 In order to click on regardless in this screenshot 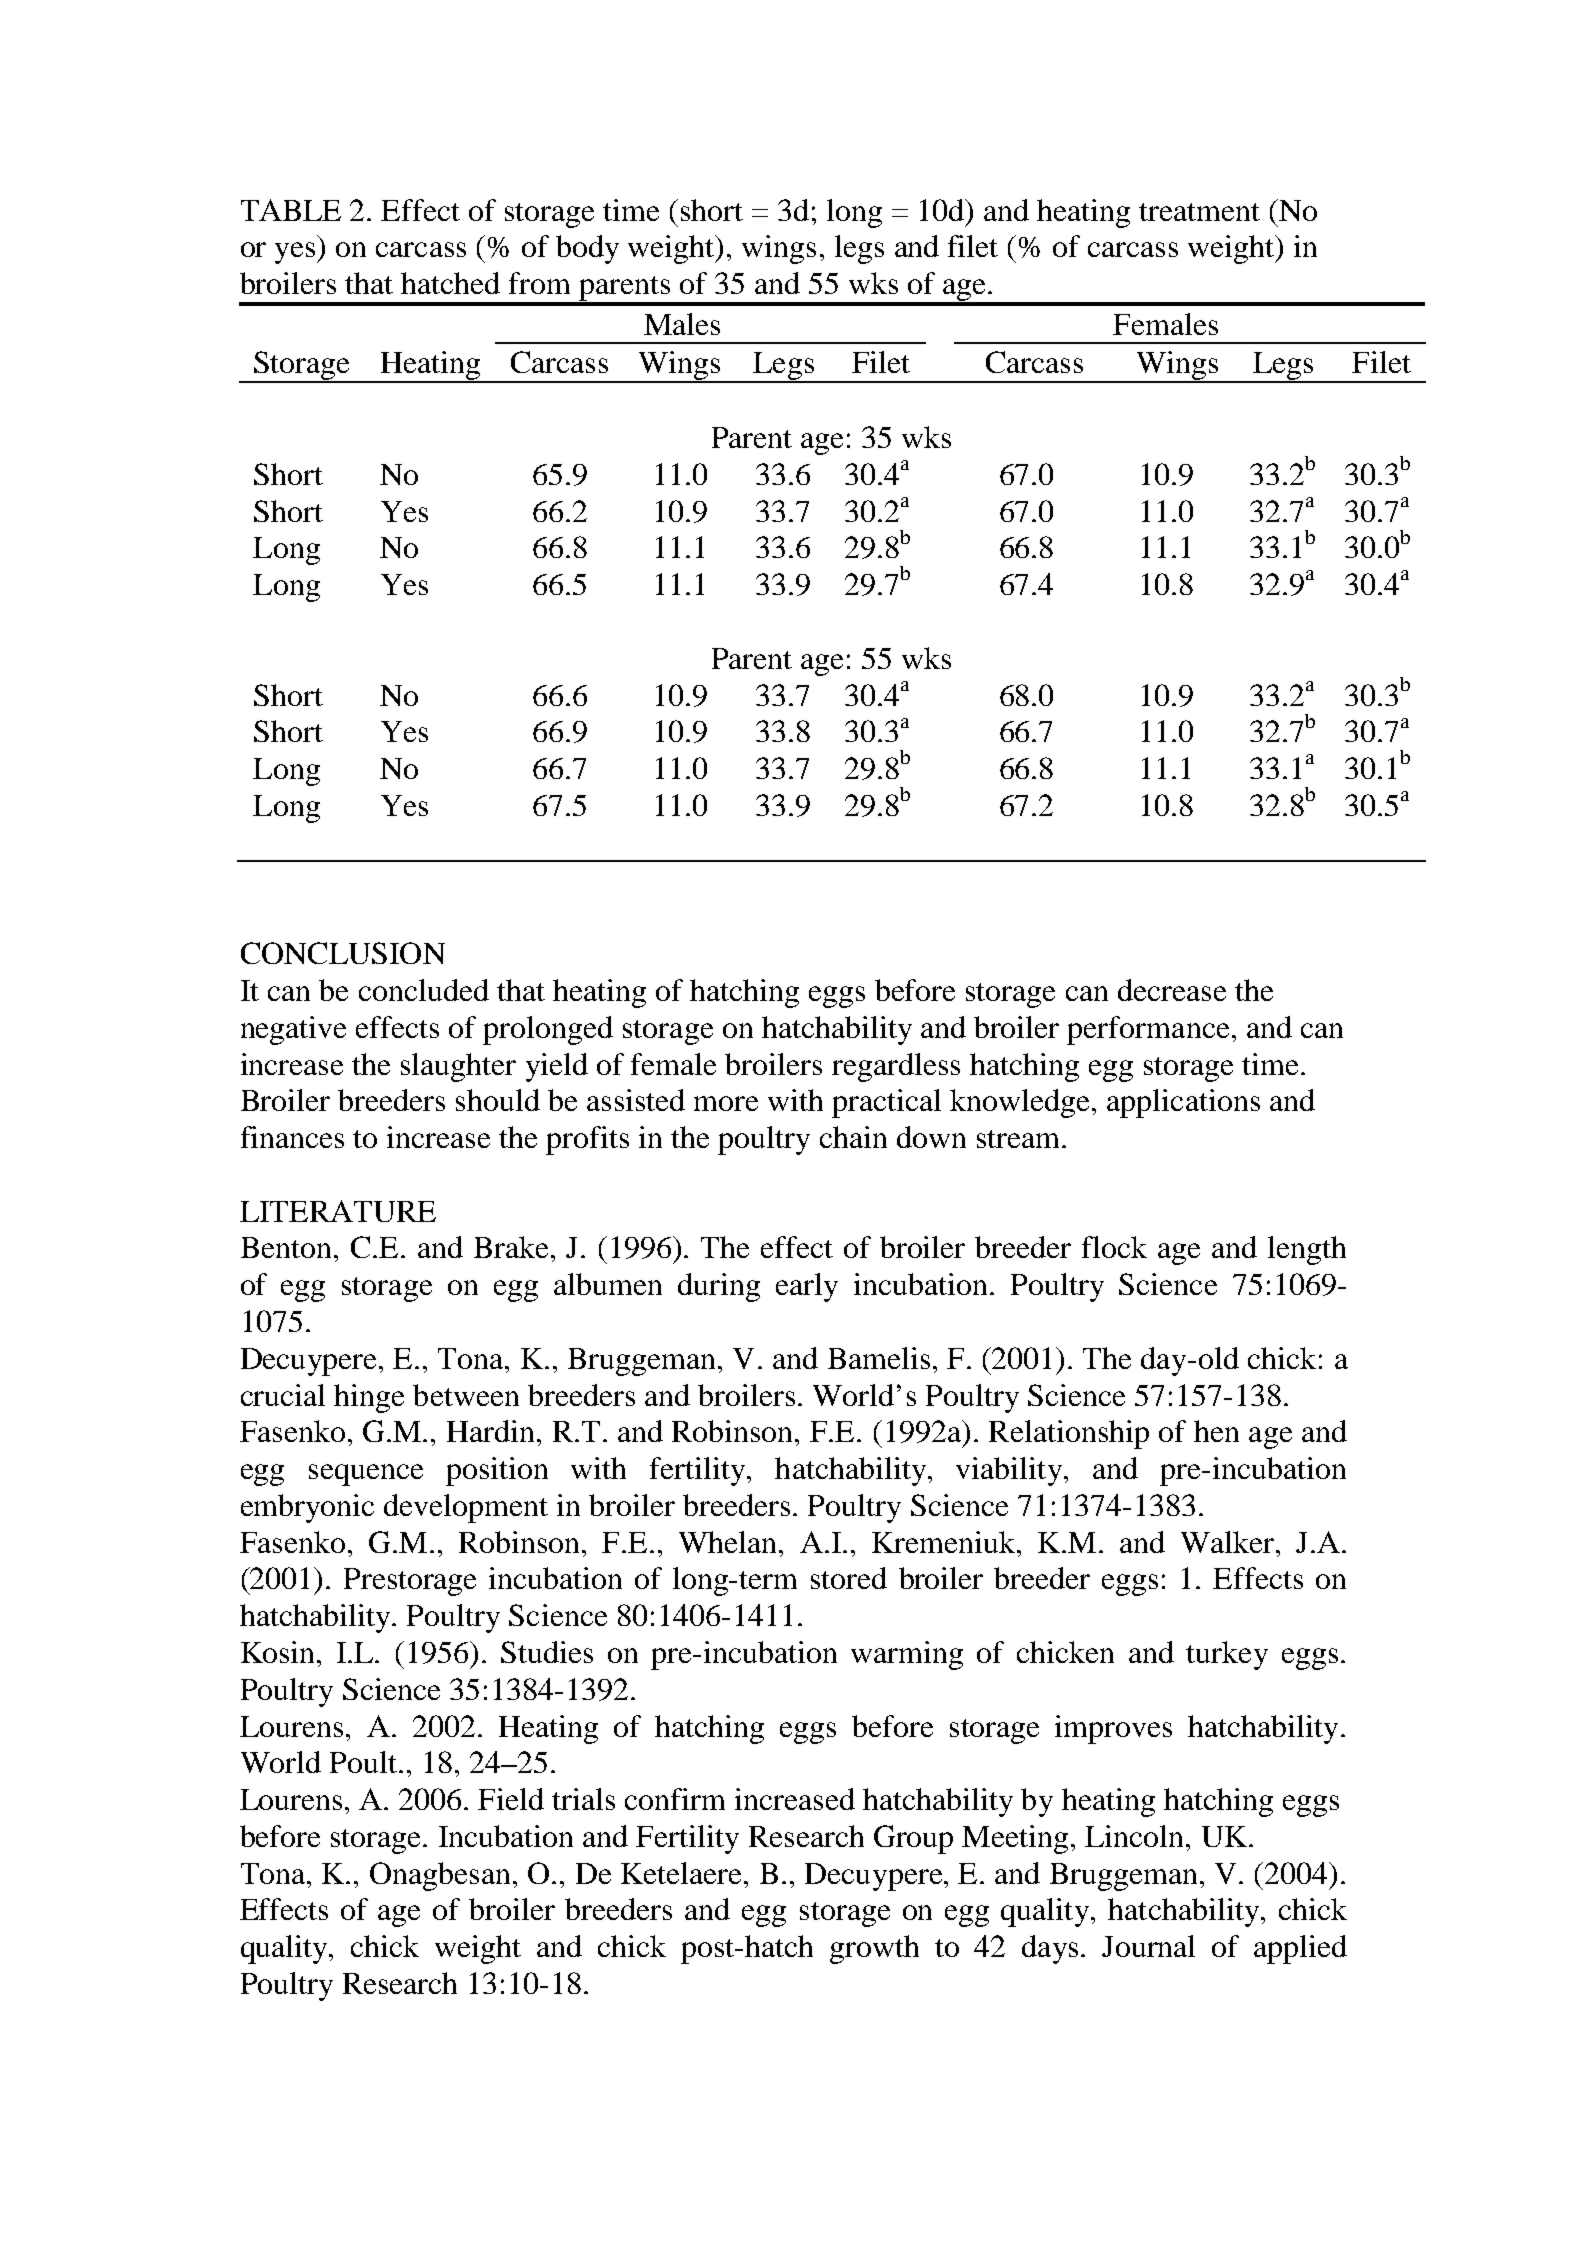, I will do `click(896, 1067)`.
